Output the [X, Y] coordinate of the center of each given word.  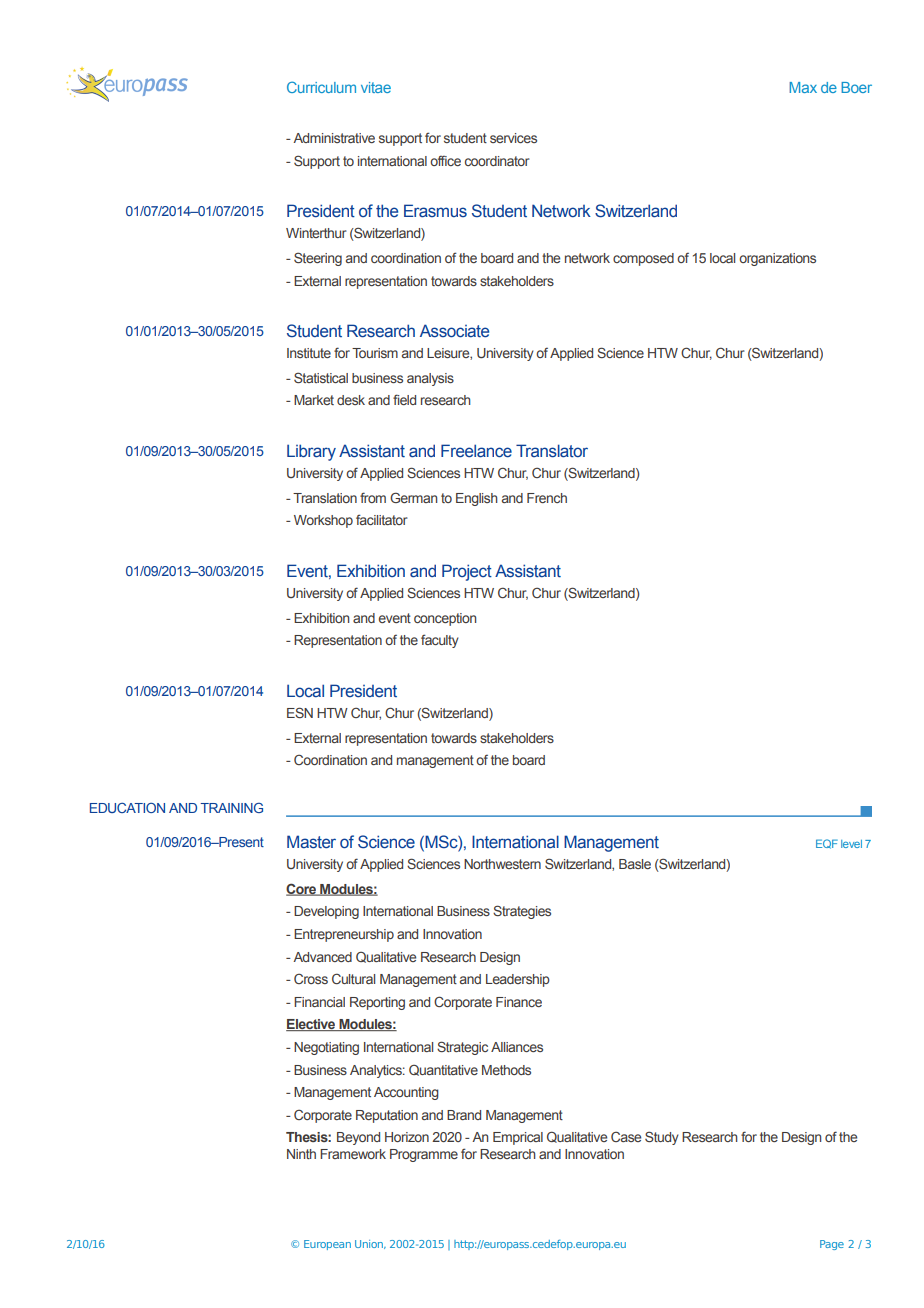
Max [803, 87]
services [513, 138]
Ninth [301, 1154]
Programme [424, 1155]
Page [832, 1245]
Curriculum [321, 87]
